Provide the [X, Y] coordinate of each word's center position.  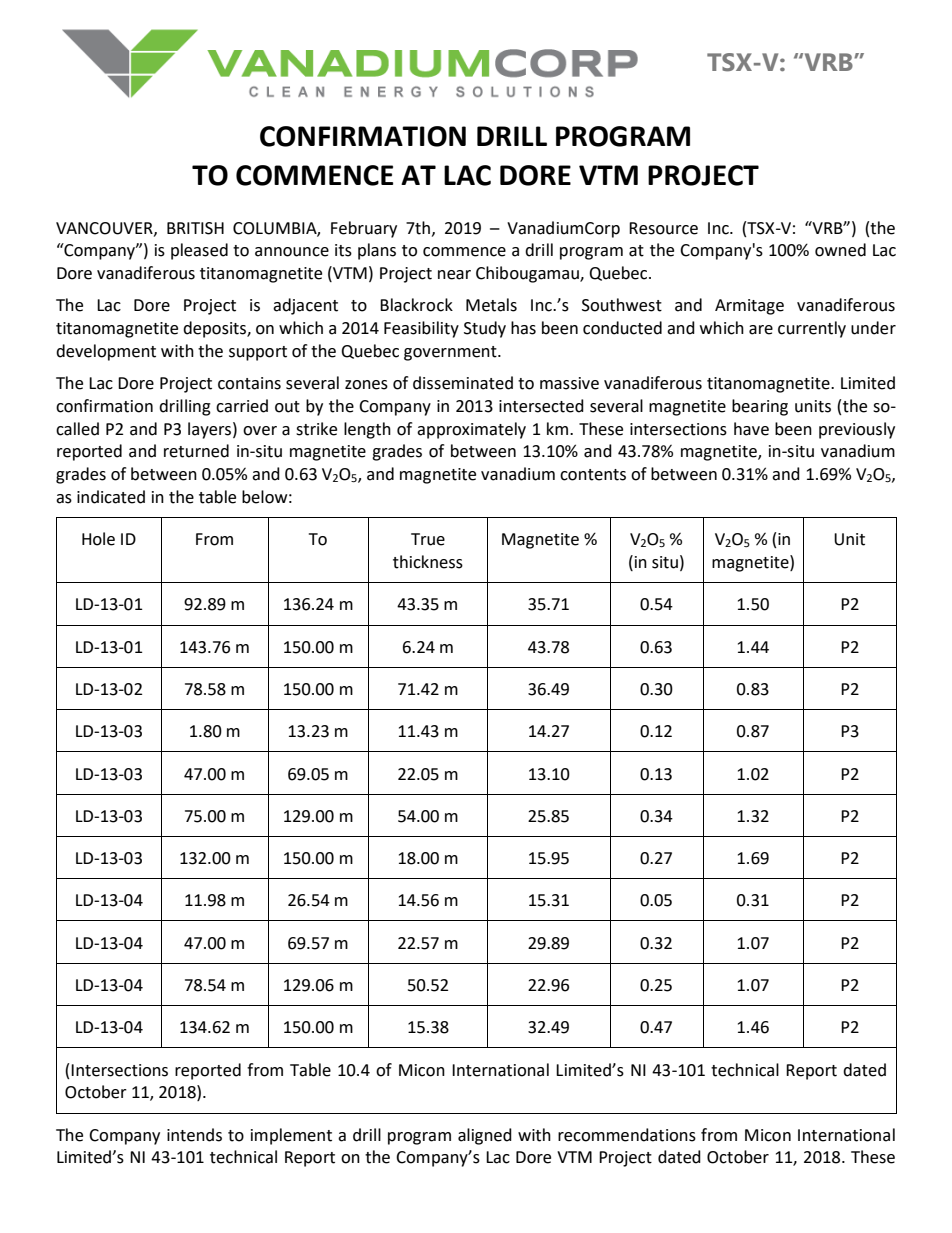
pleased [199, 251]
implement [291, 1136]
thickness [428, 562]
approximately [471, 430]
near [454, 275]
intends [194, 1135]
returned [196, 451]
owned [840, 250]
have [751, 429]
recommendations [627, 1135]
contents [593, 475]
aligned [485, 1136]
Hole [98, 539]
